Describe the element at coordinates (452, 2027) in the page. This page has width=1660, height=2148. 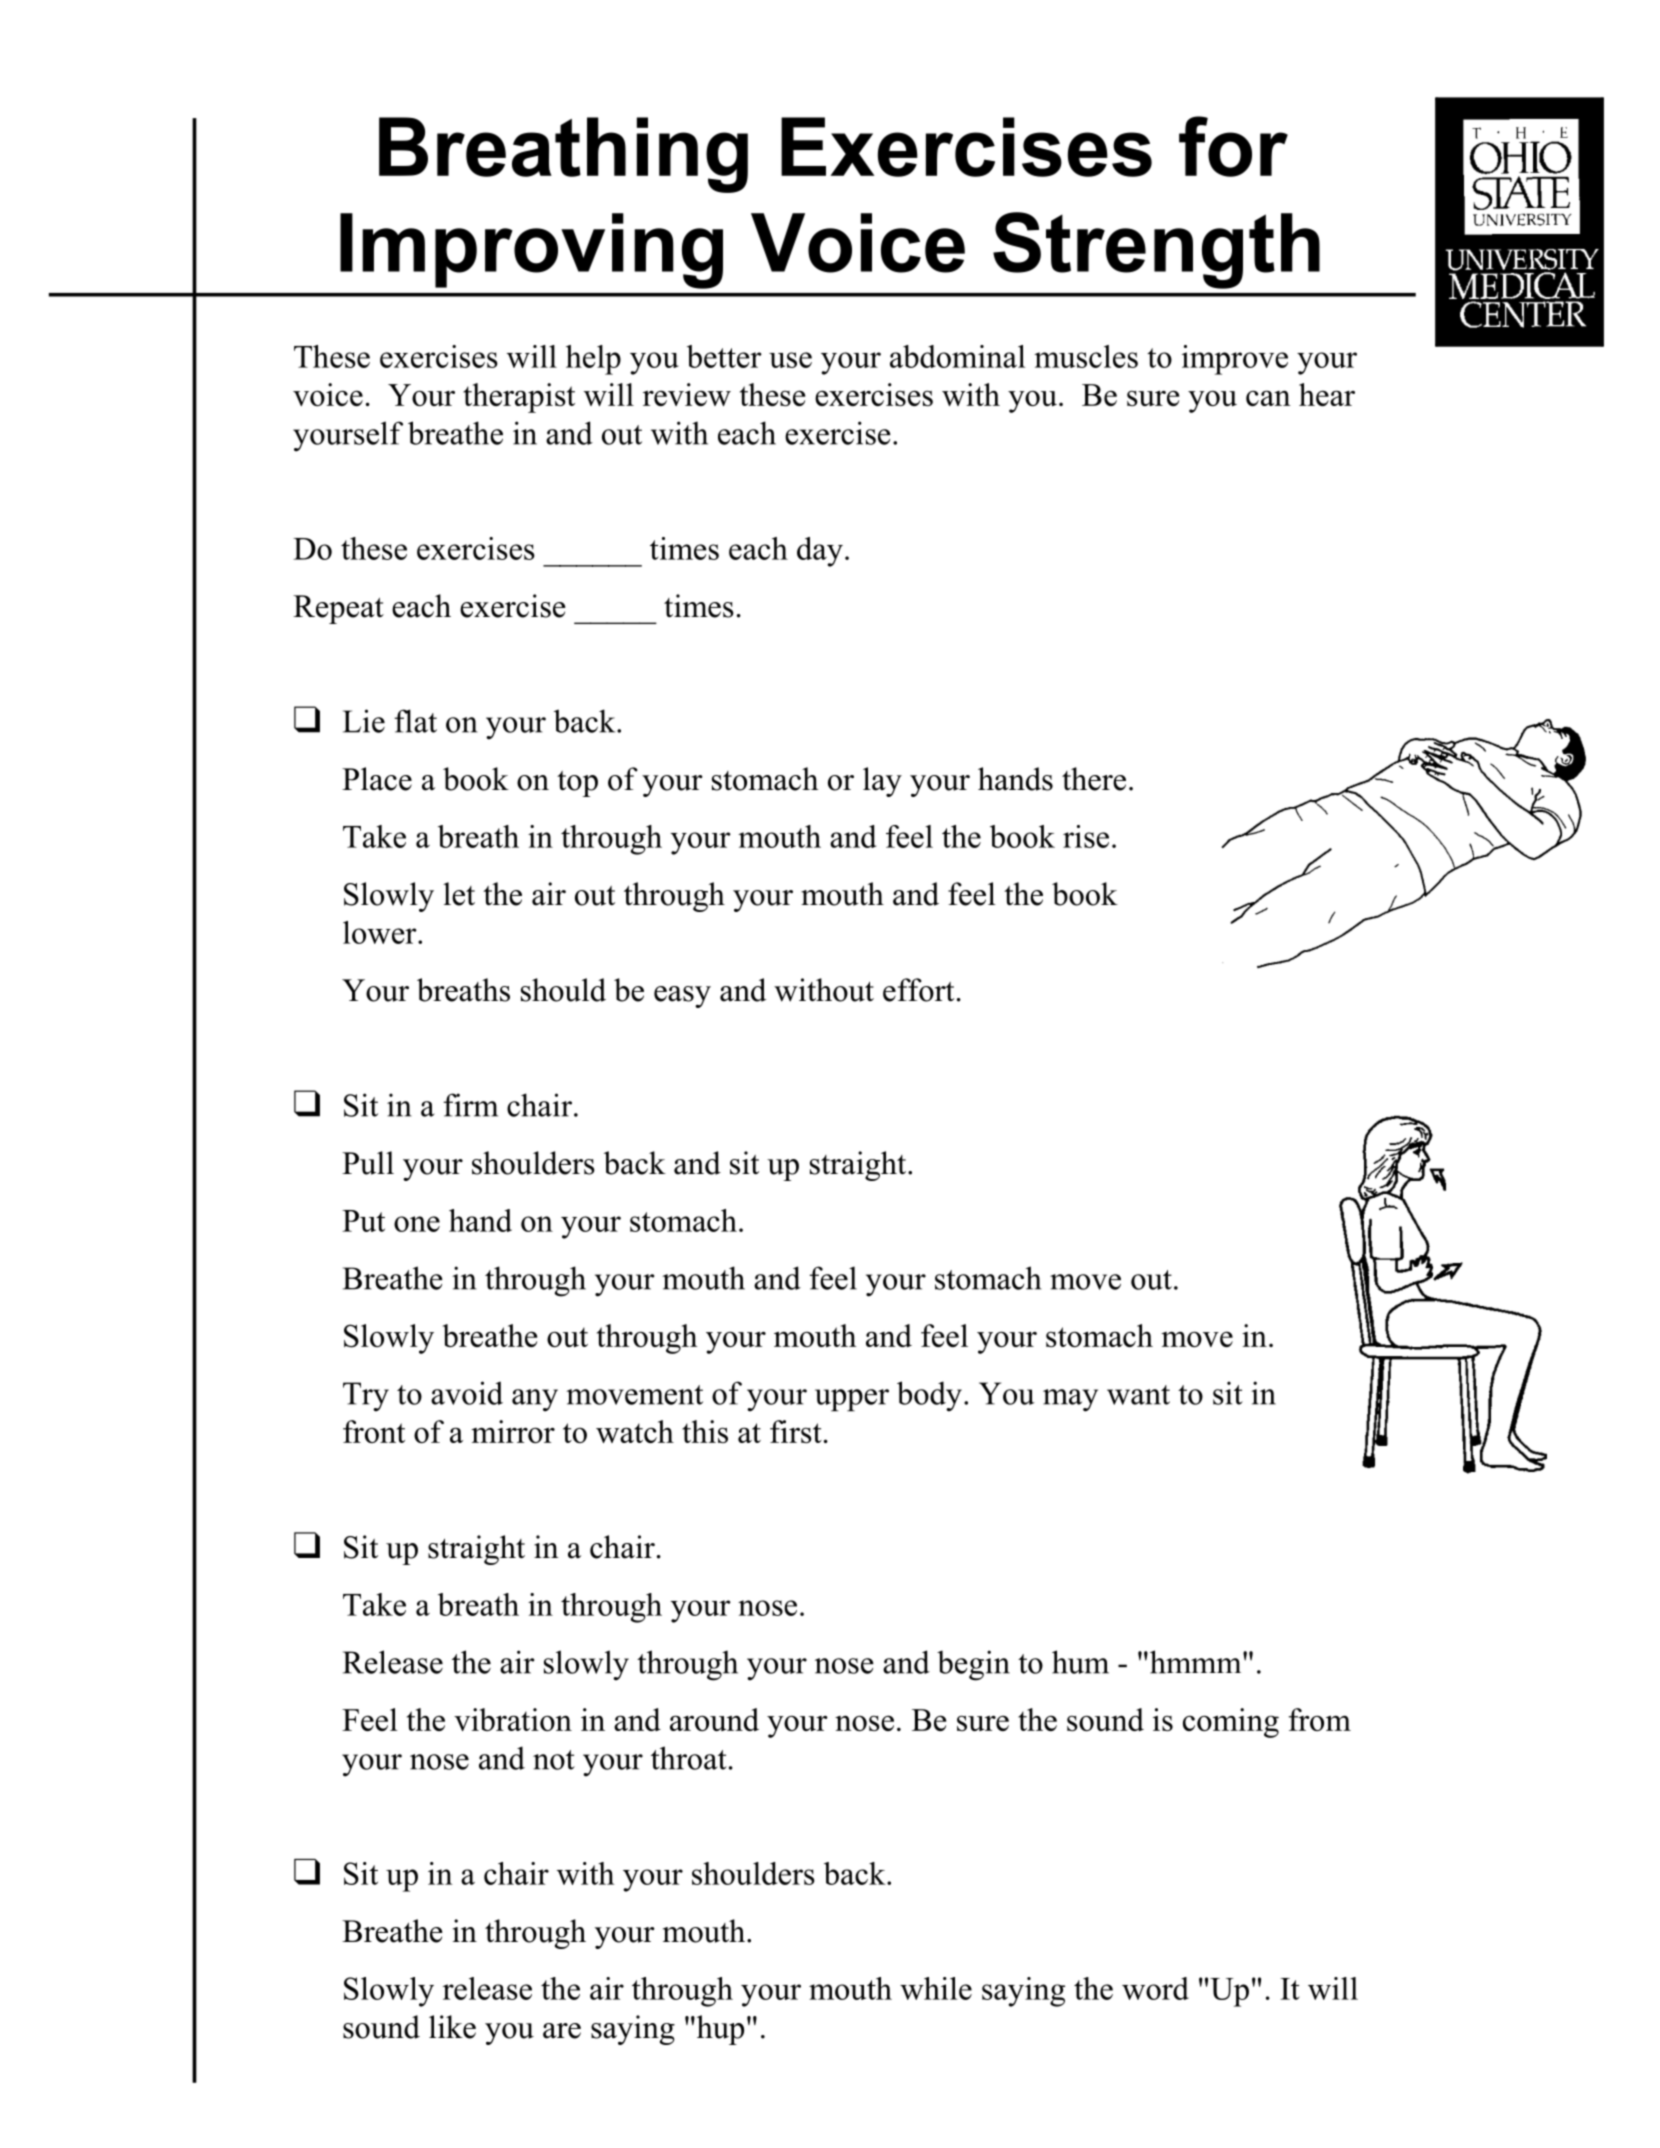
I see `like` at that location.
